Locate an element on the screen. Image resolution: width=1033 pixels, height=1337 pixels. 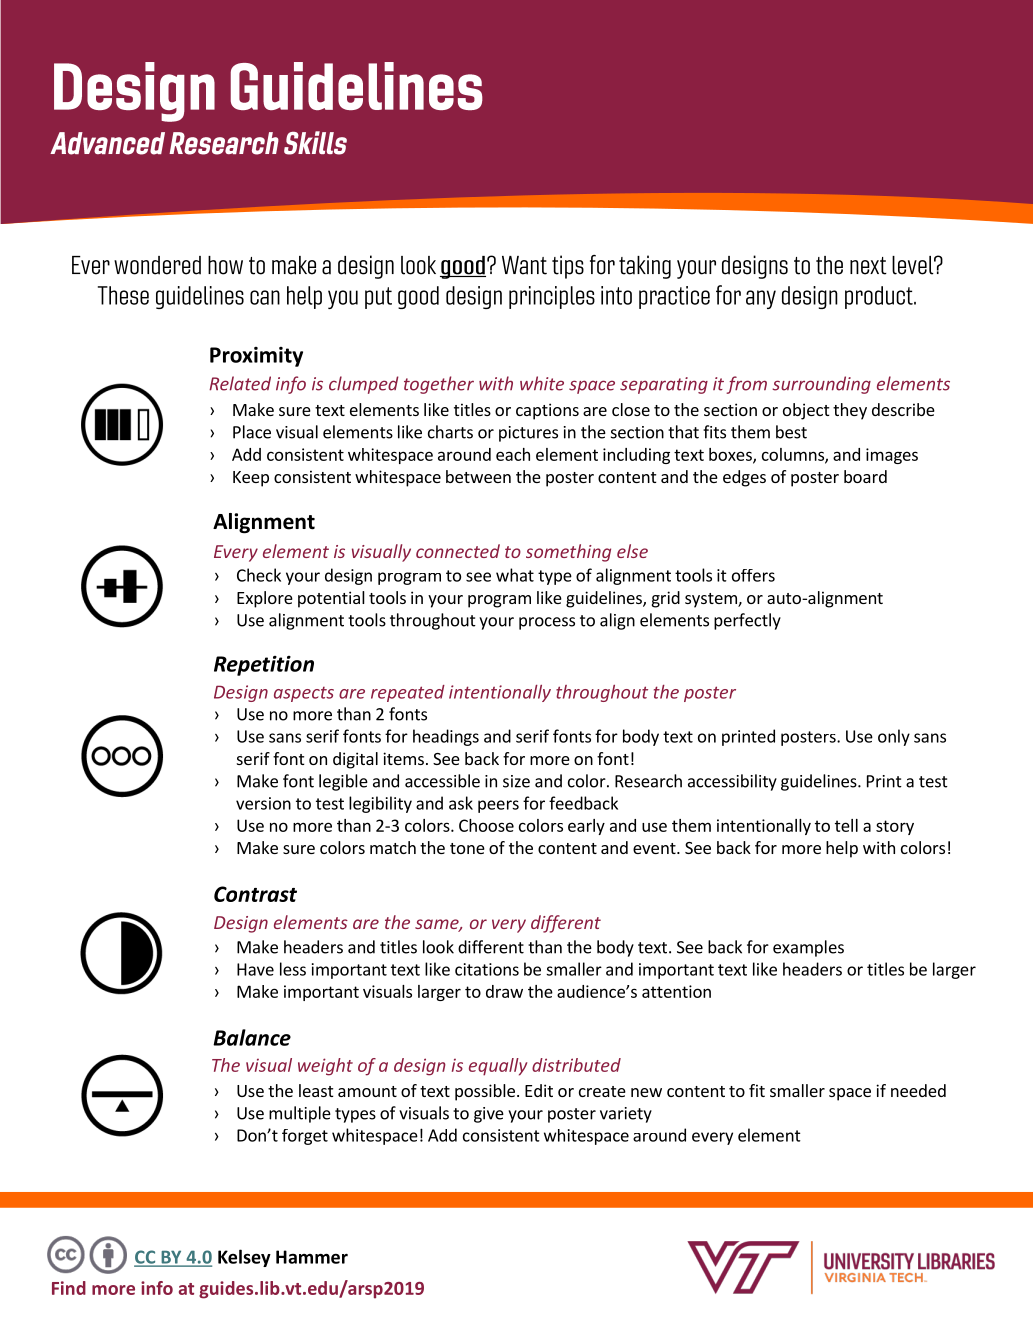
surrounding is located at coordinates (821, 385).
